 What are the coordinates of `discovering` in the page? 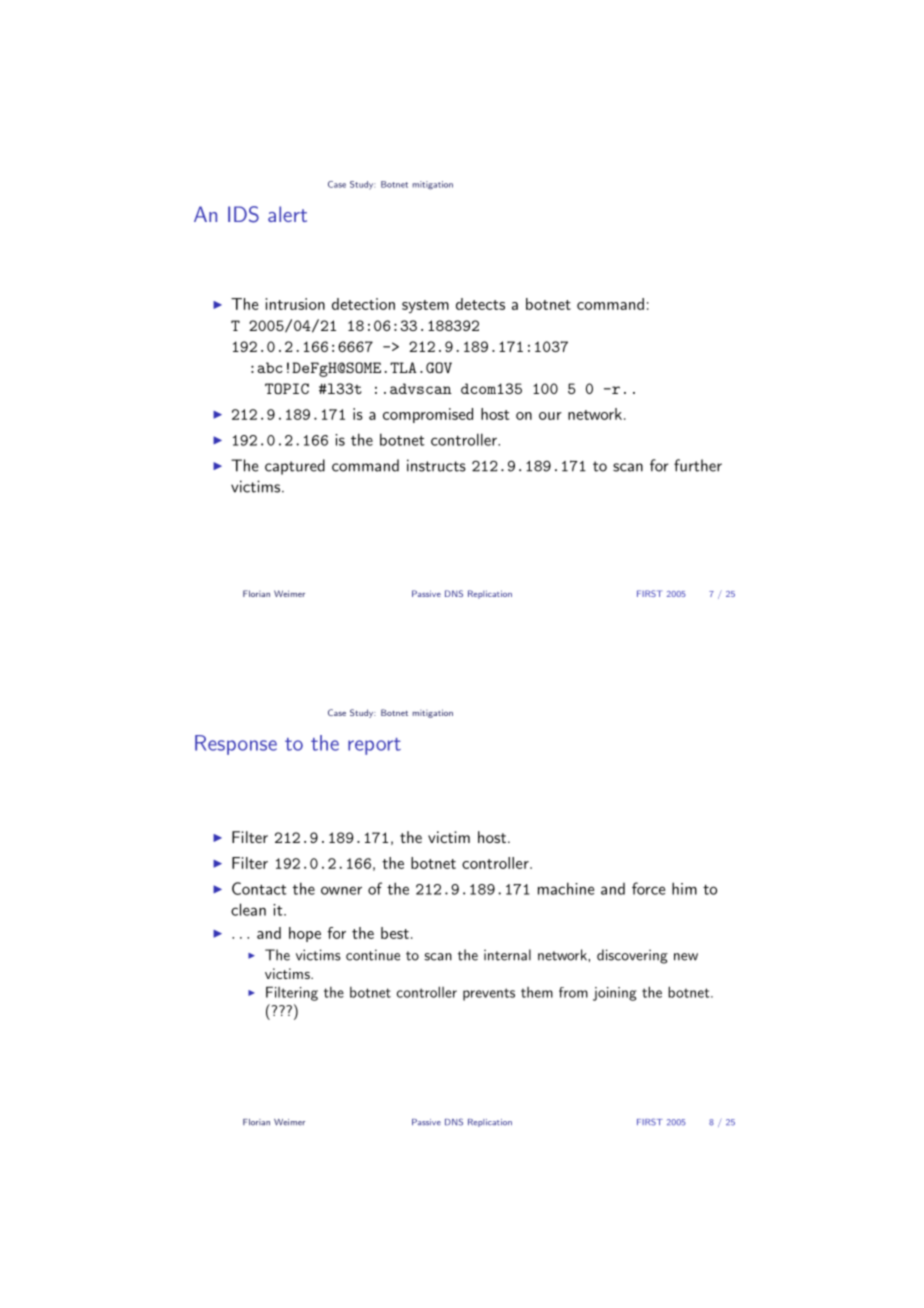 It's located at (632, 956).
